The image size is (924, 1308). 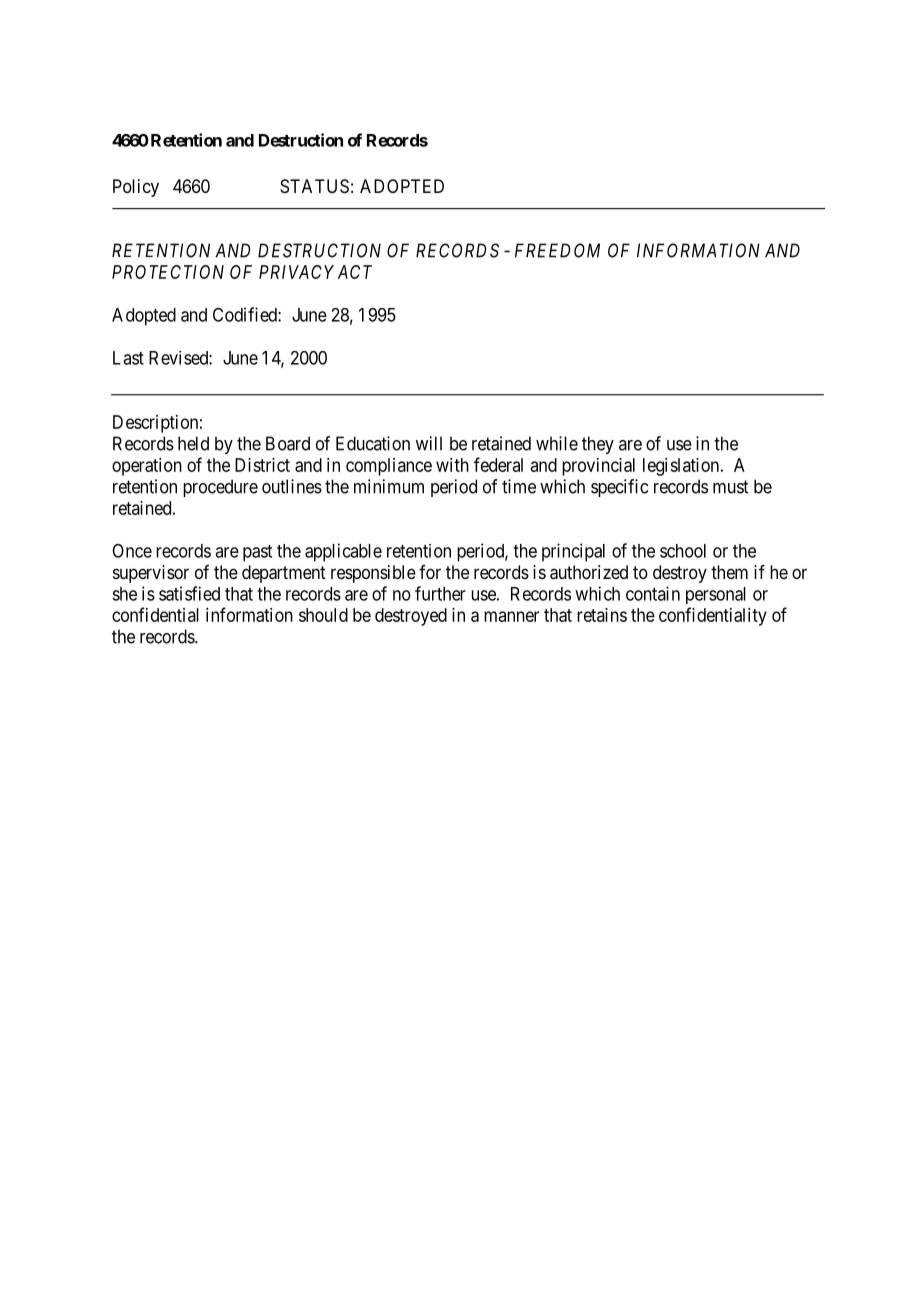 I want to click on held, so click(x=193, y=443).
